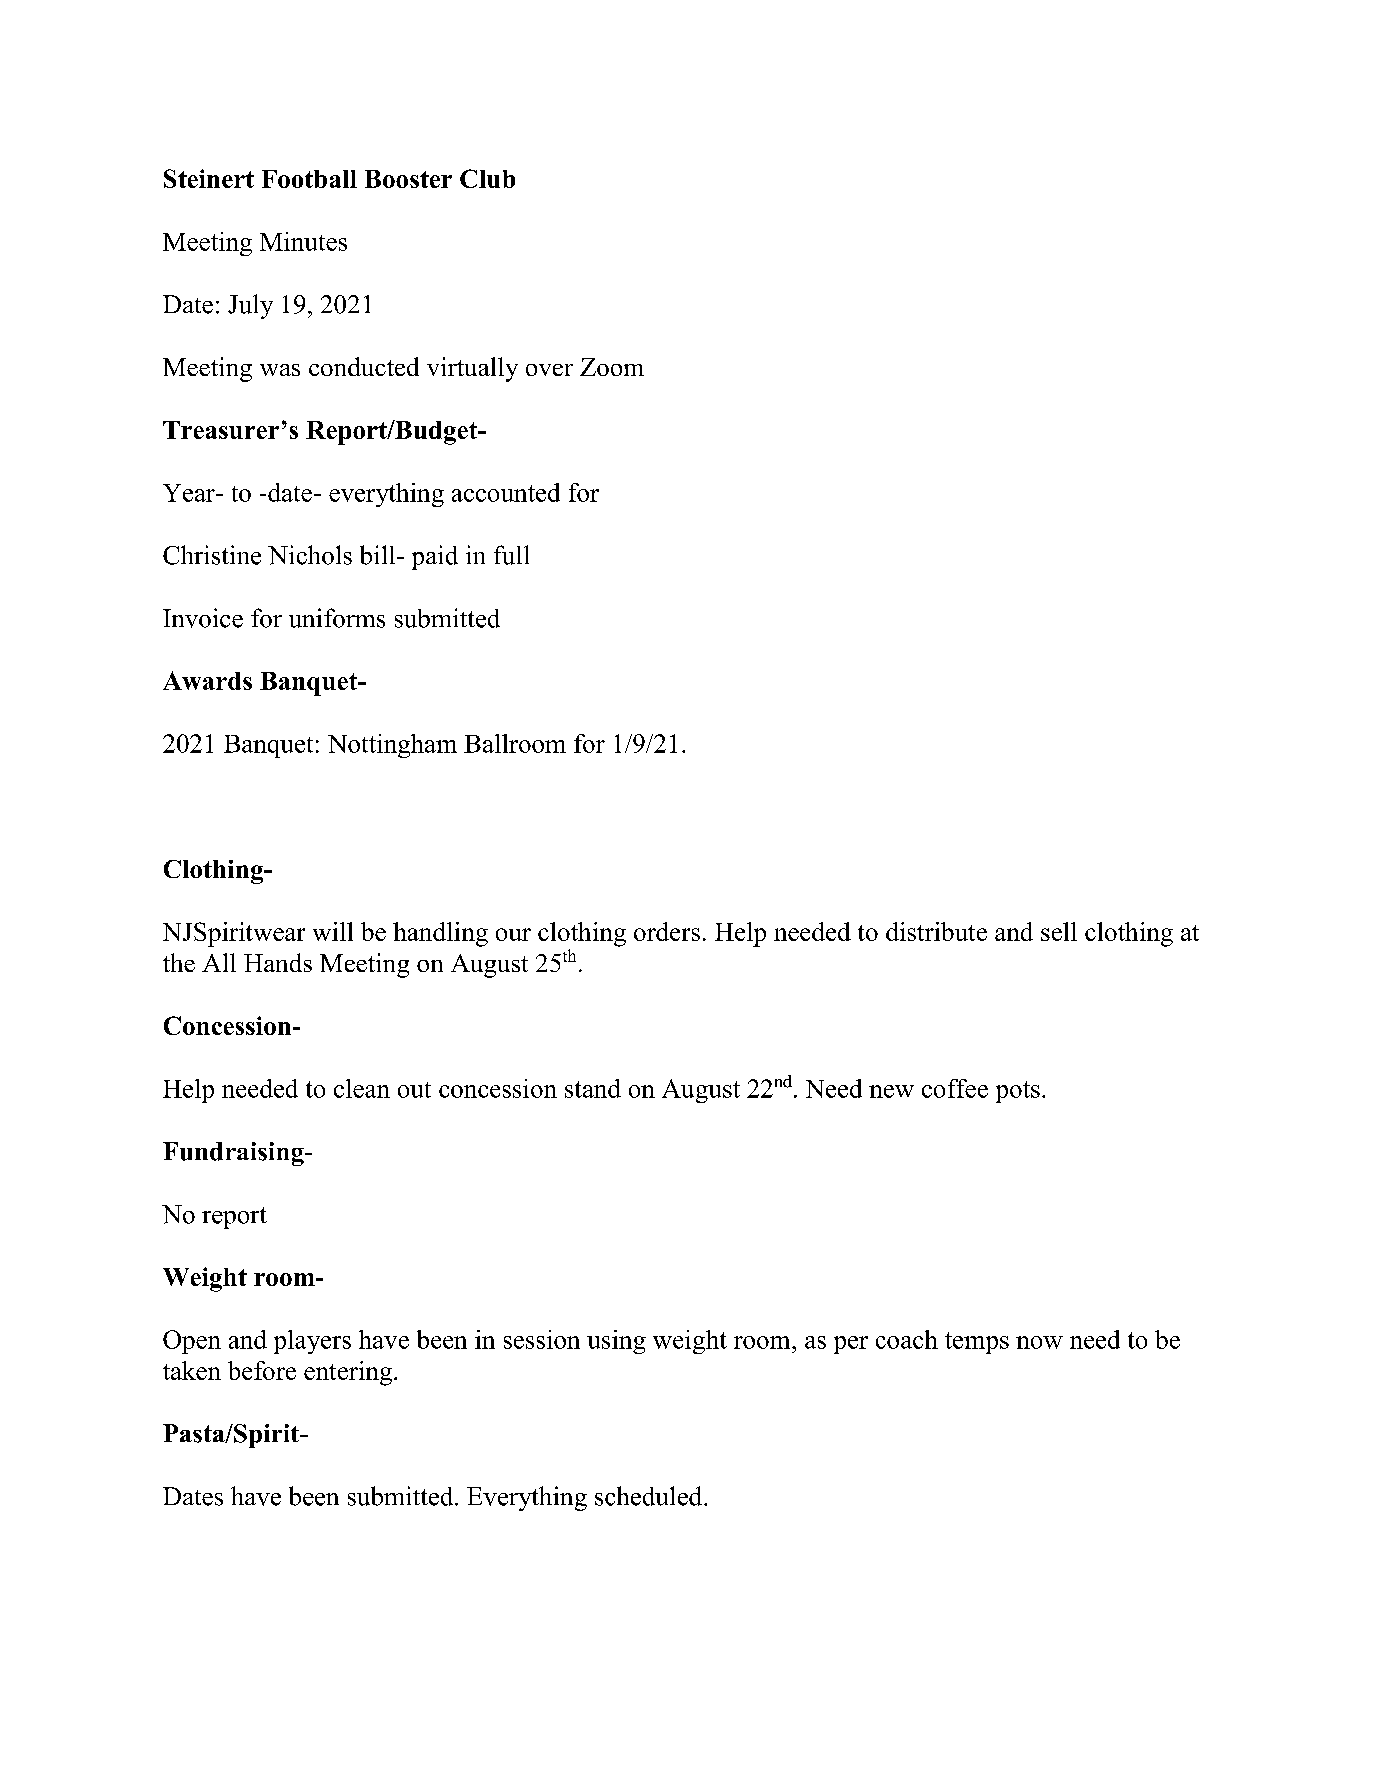 This screenshot has width=1381, height=1788. Describe the element at coordinates (612, 367) in the screenshot. I see `Zoom` at that location.
